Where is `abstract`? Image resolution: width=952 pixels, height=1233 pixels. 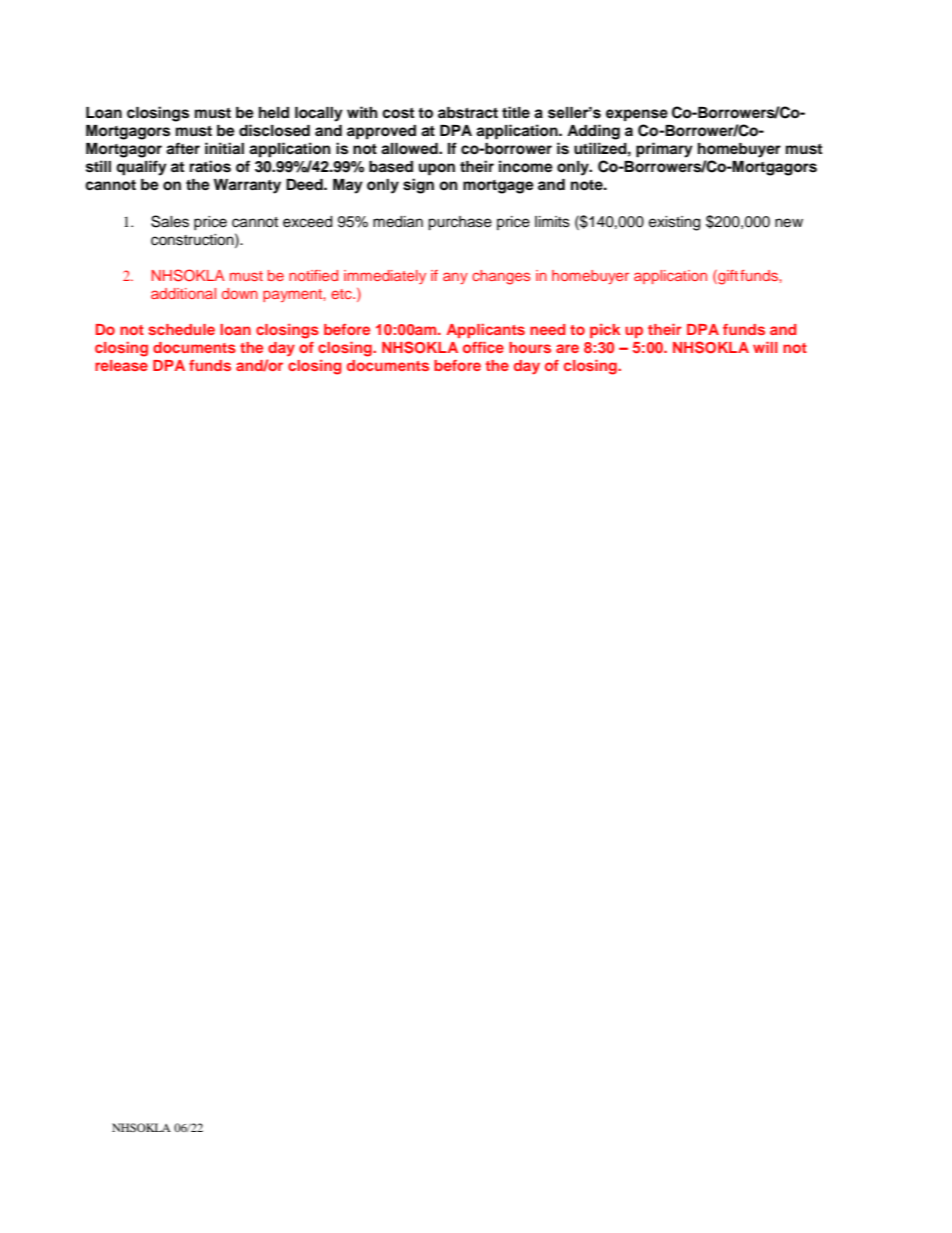 abstract is located at coordinates (468, 113).
